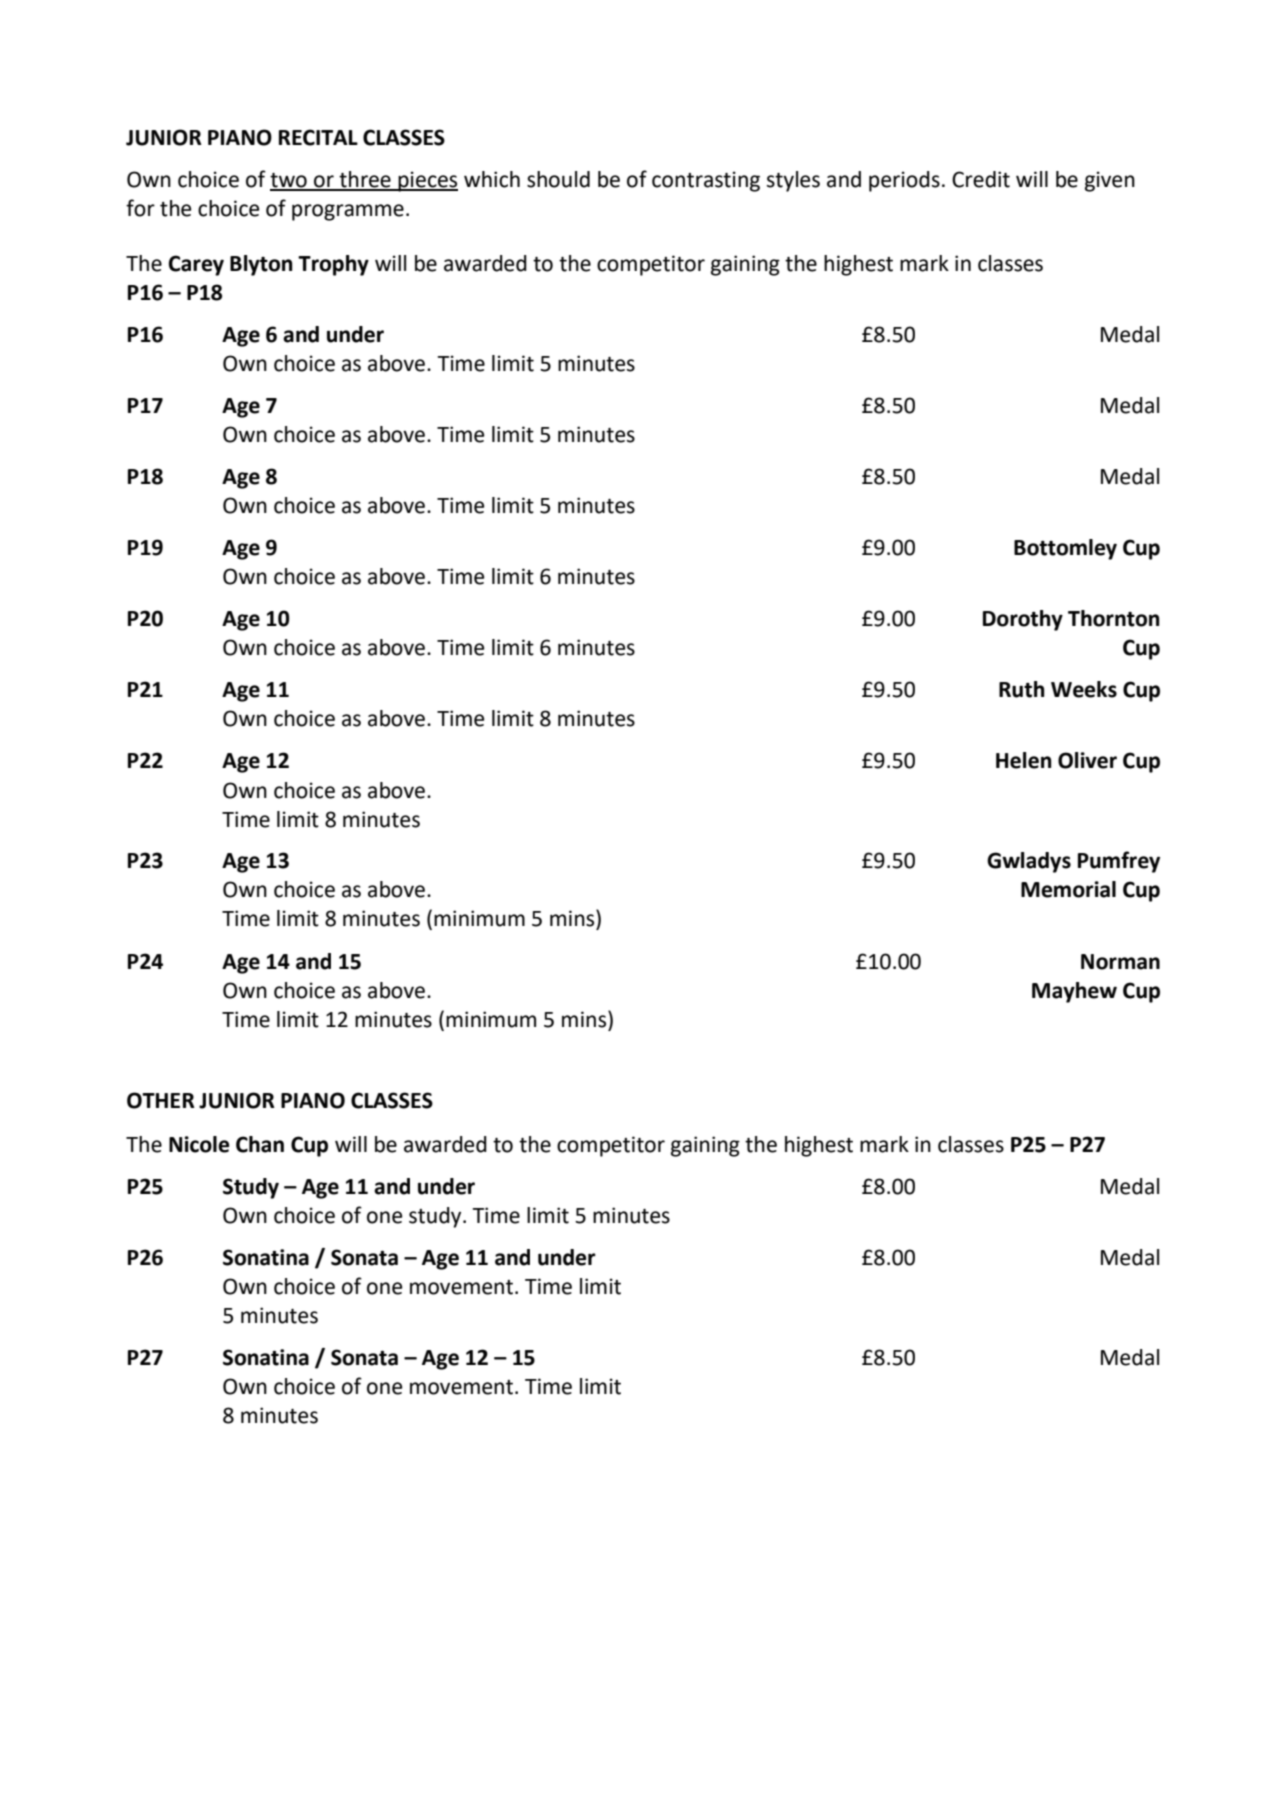  What do you see at coordinates (260, 1144) in the image?
I see `Chan` at bounding box center [260, 1144].
